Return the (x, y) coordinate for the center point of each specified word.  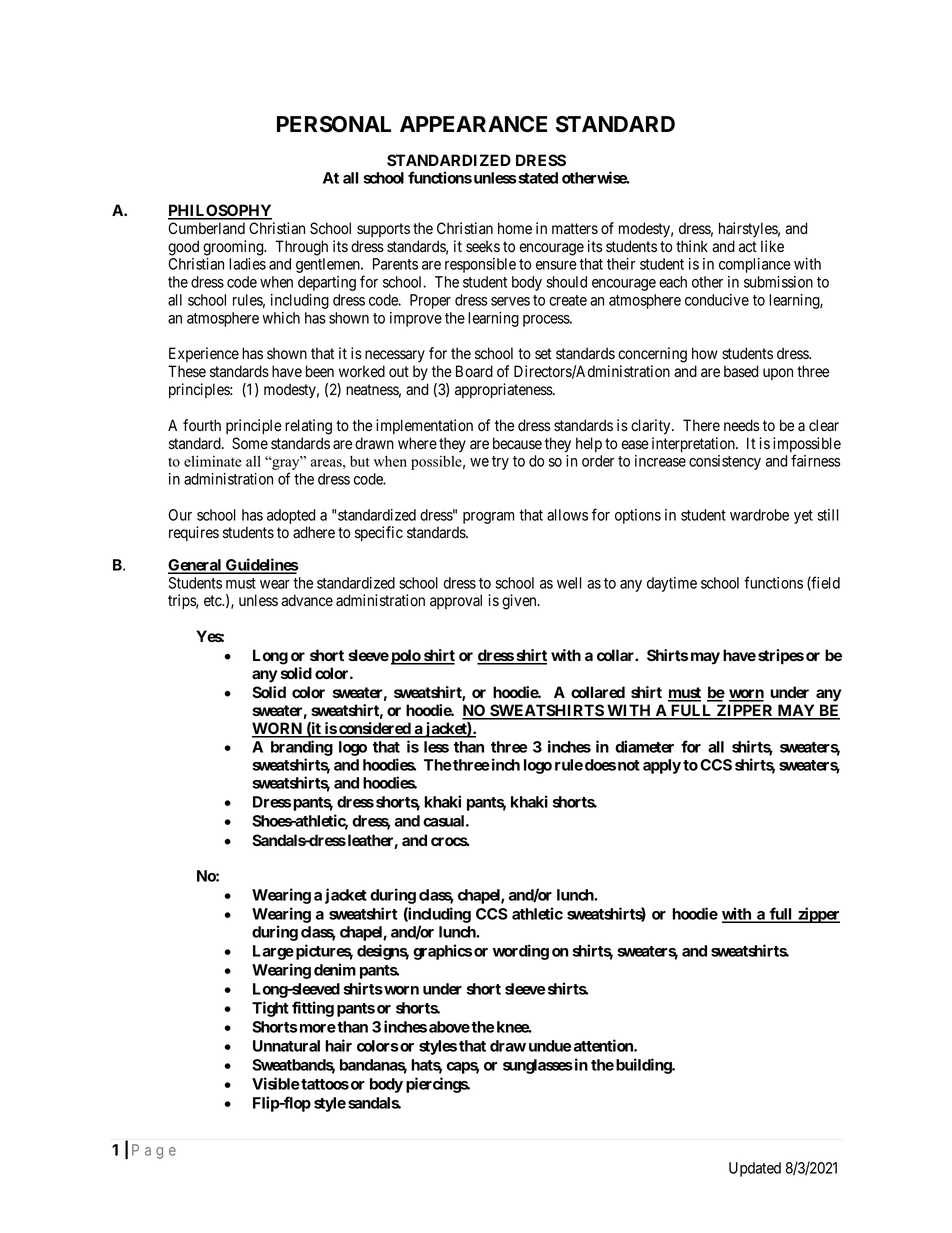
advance (307, 600)
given (520, 602)
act (748, 247)
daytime (672, 584)
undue (550, 1046)
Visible (276, 1083)
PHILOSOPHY (220, 211)
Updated (755, 1169)
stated (537, 178)
